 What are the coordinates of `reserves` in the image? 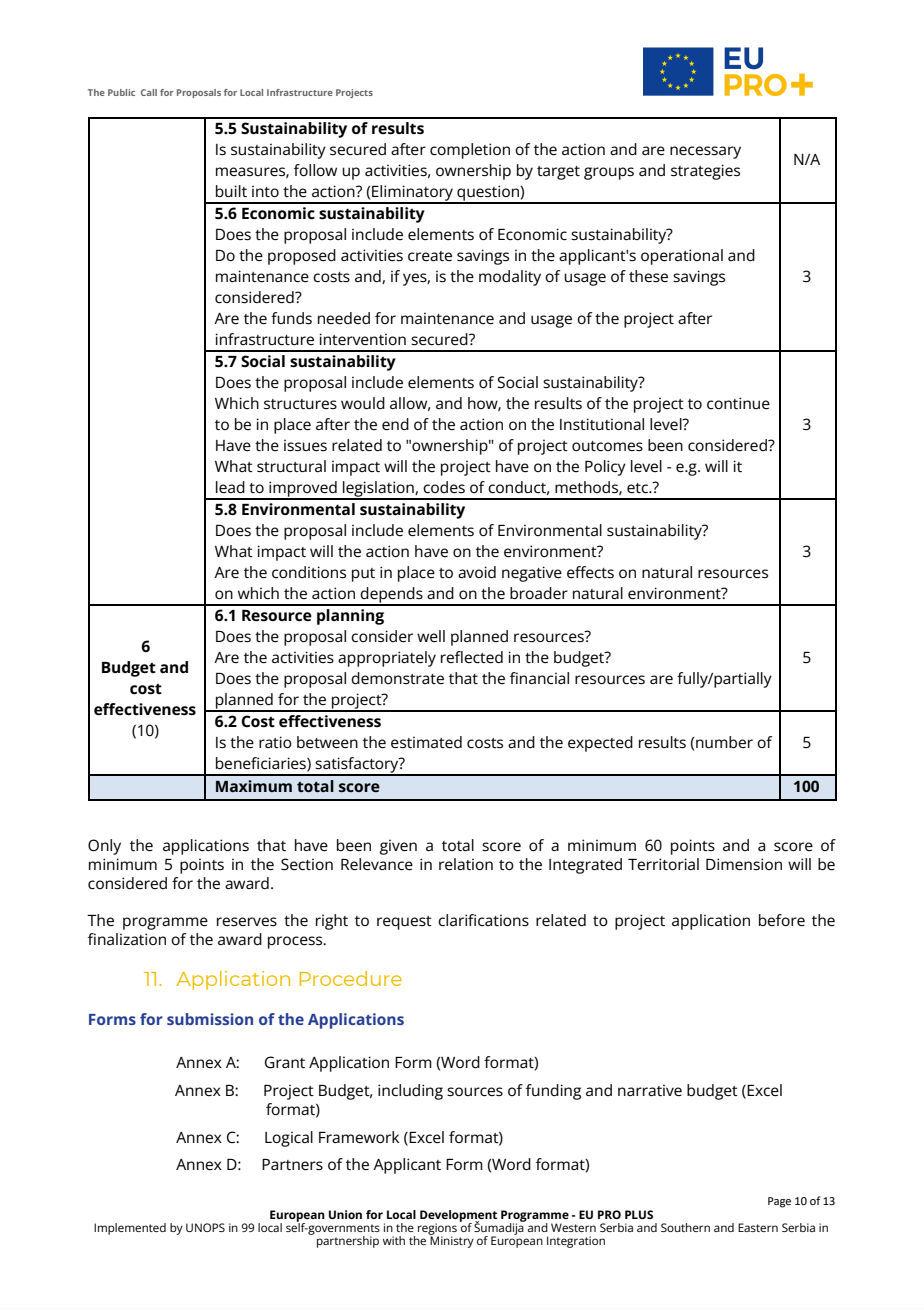 It's located at (247, 921).
